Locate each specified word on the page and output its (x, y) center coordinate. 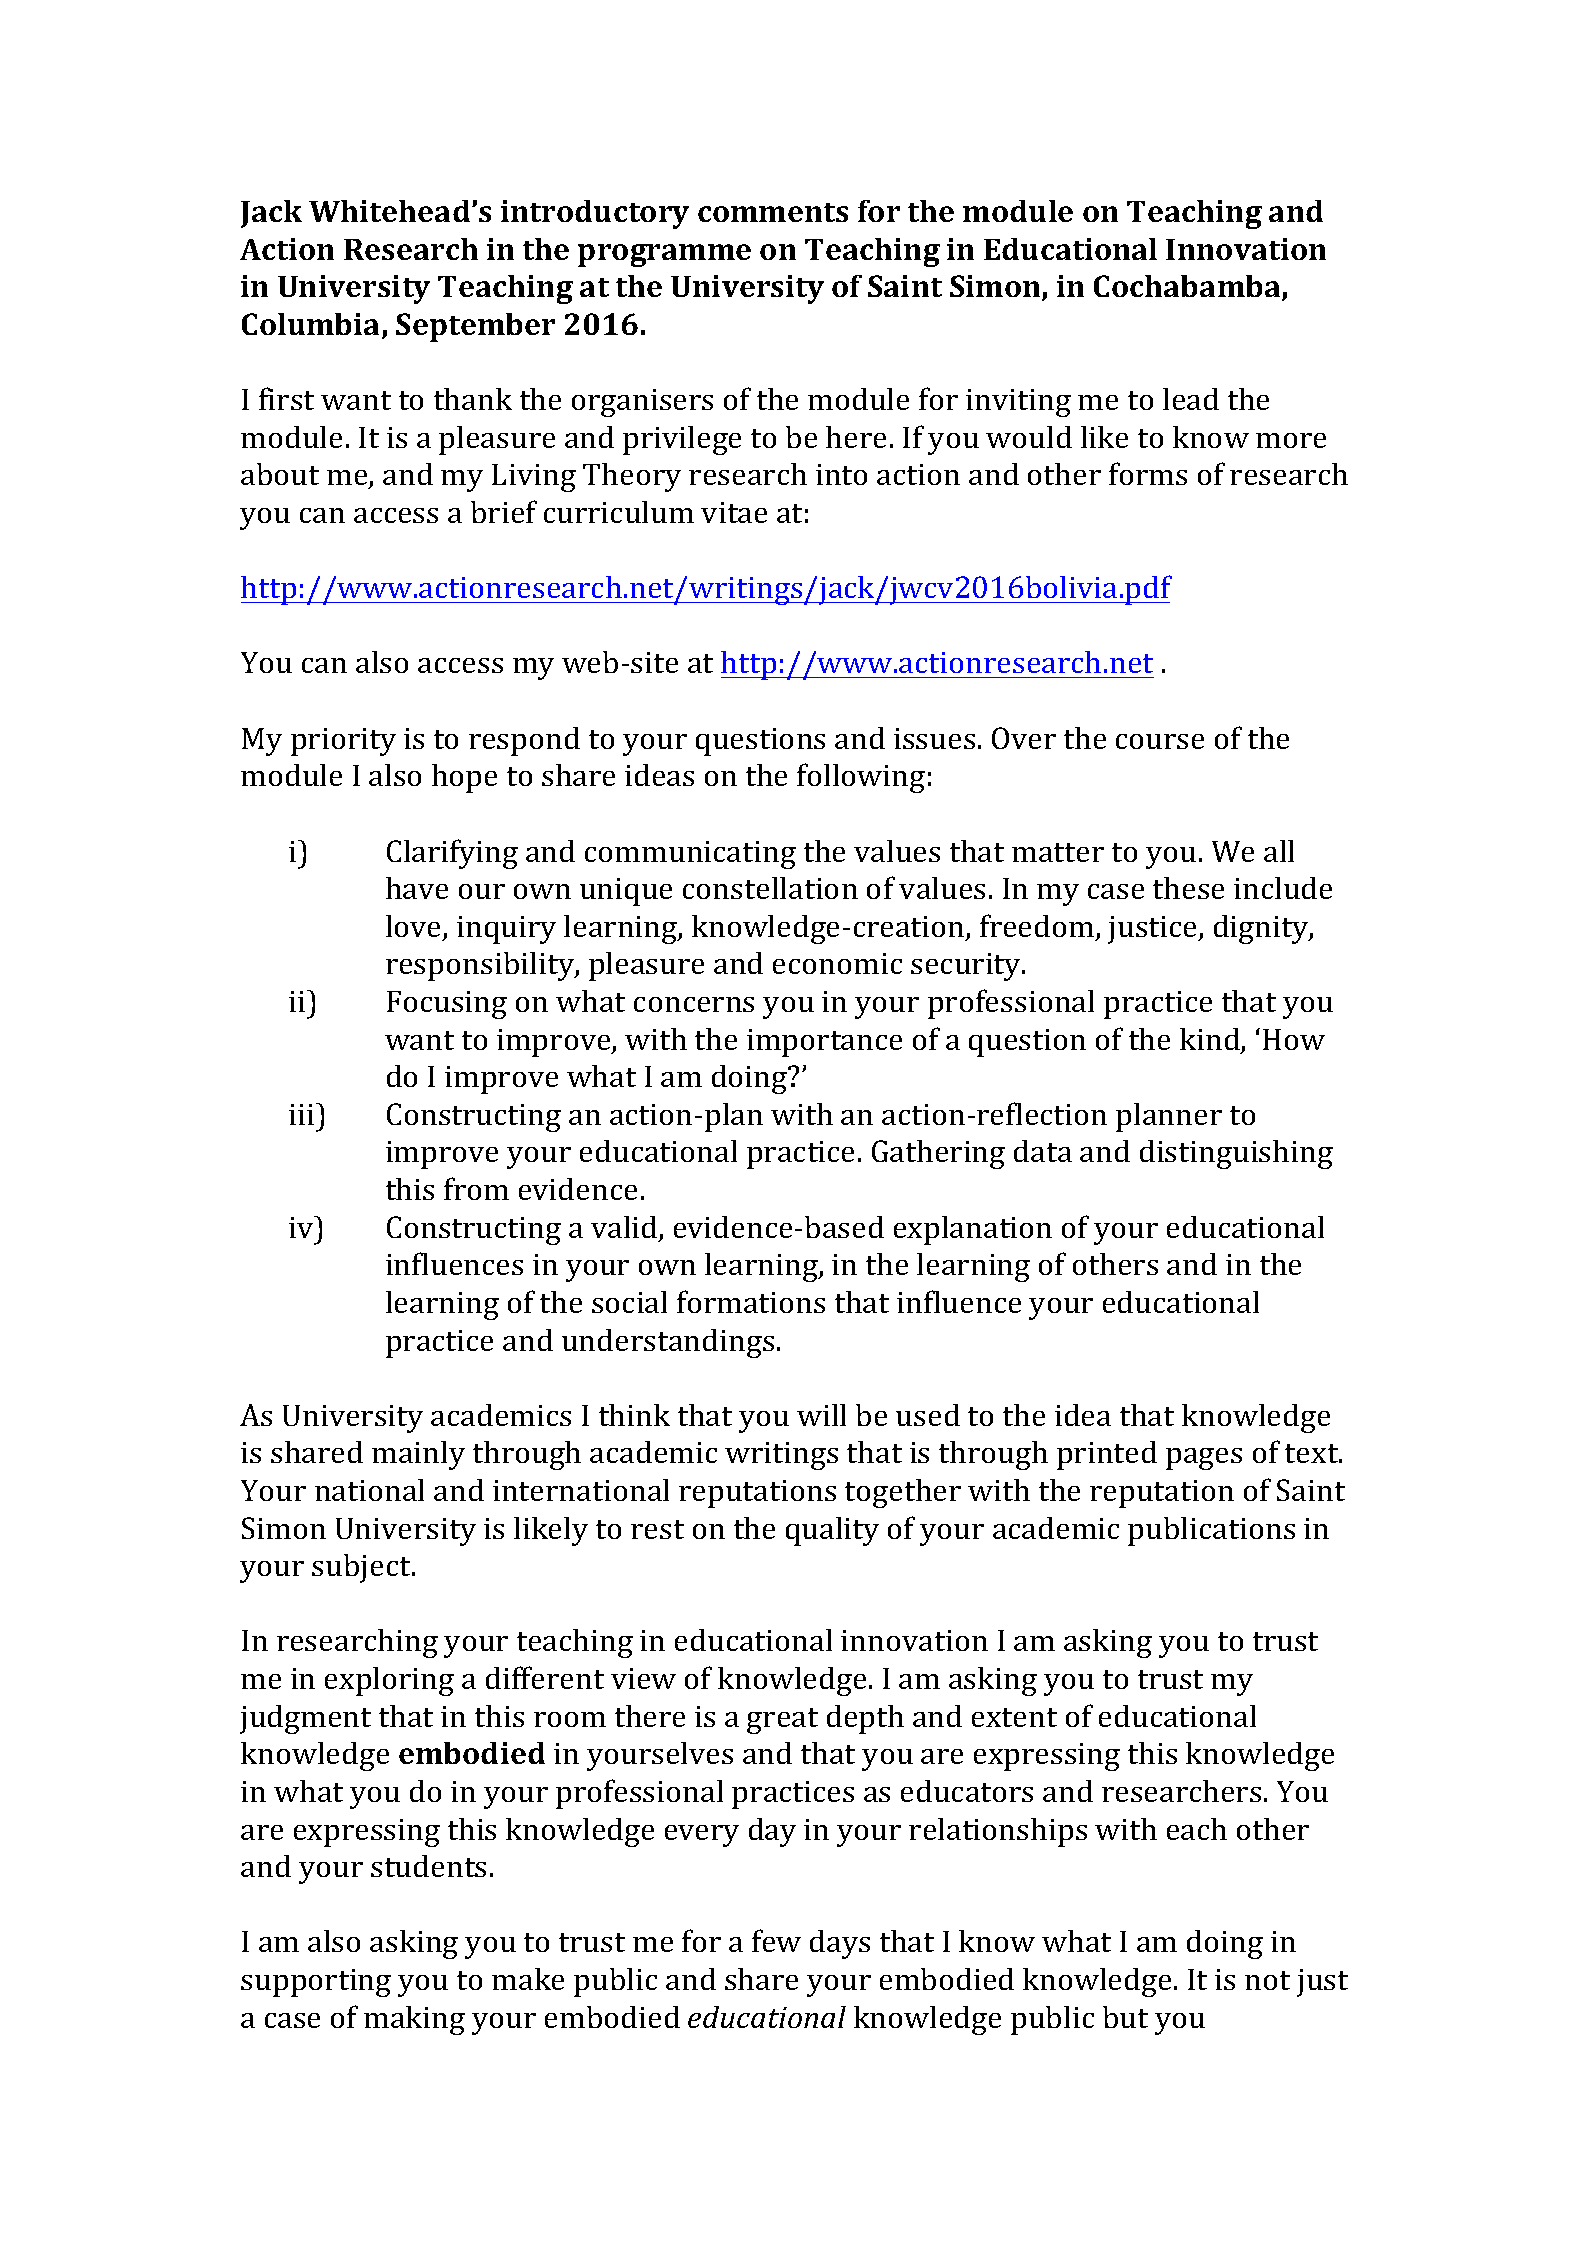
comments (773, 212)
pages (1204, 1459)
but (1125, 2017)
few (776, 1940)
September (475, 327)
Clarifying (452, 854)
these (1188, 888)
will (821, 1415)
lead (1191, 399)
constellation (770, 888)
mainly (418, 1455)
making (414, 2020)
